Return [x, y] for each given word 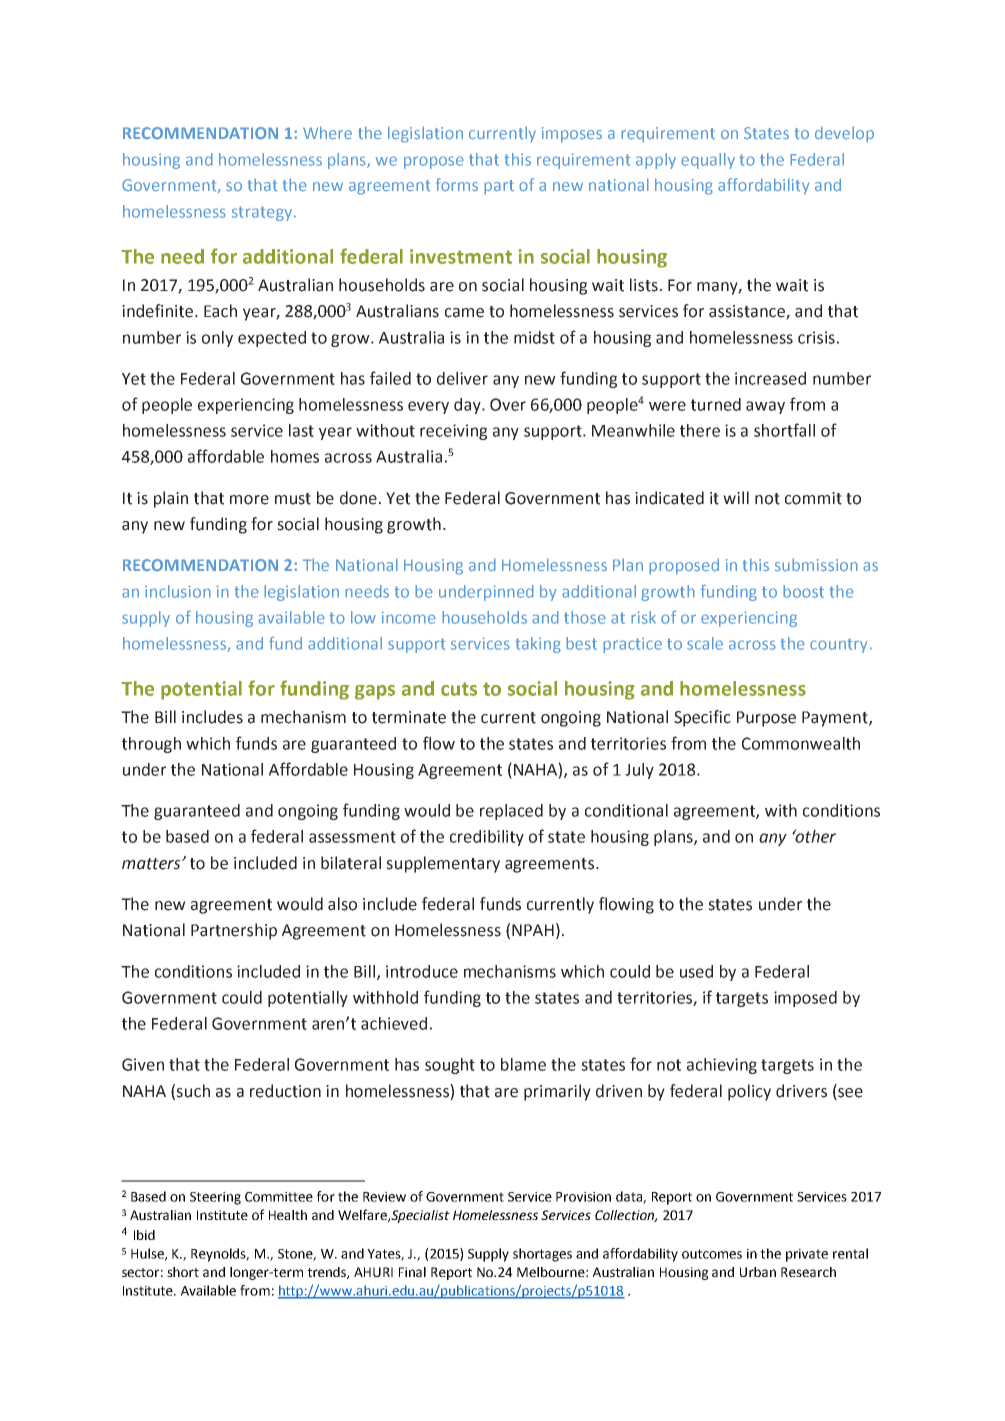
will [736, 497]
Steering [215, 1198]
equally [708, 161]
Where [327, 133]
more [249, 500]
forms [457, 185]
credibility [487, 838]
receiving [453, 432]
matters [152, 864]
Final [412, 1272]
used [696, 971]
